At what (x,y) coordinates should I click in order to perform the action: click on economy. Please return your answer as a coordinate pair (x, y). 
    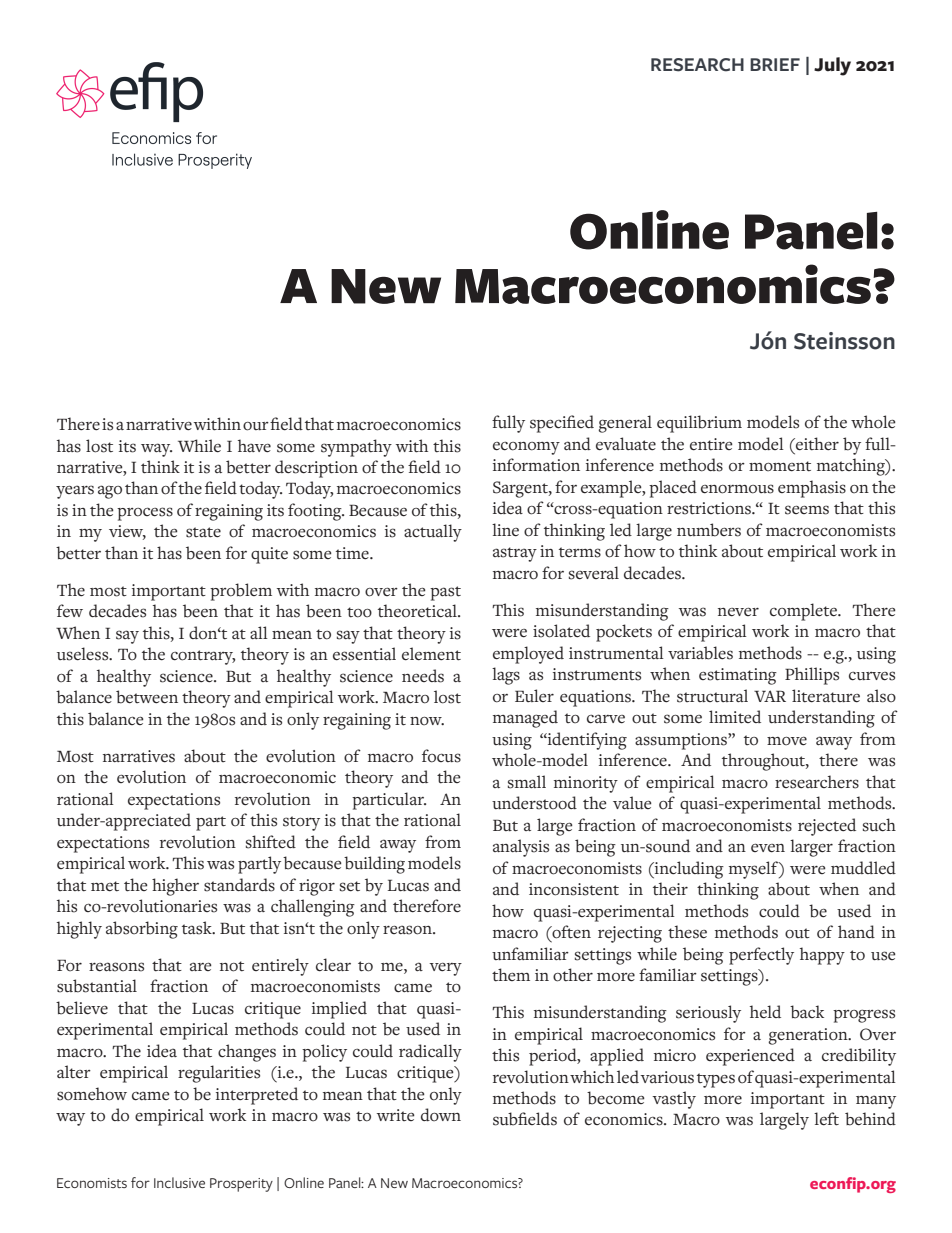
    Looking at the image, I should click on (526, 448).
